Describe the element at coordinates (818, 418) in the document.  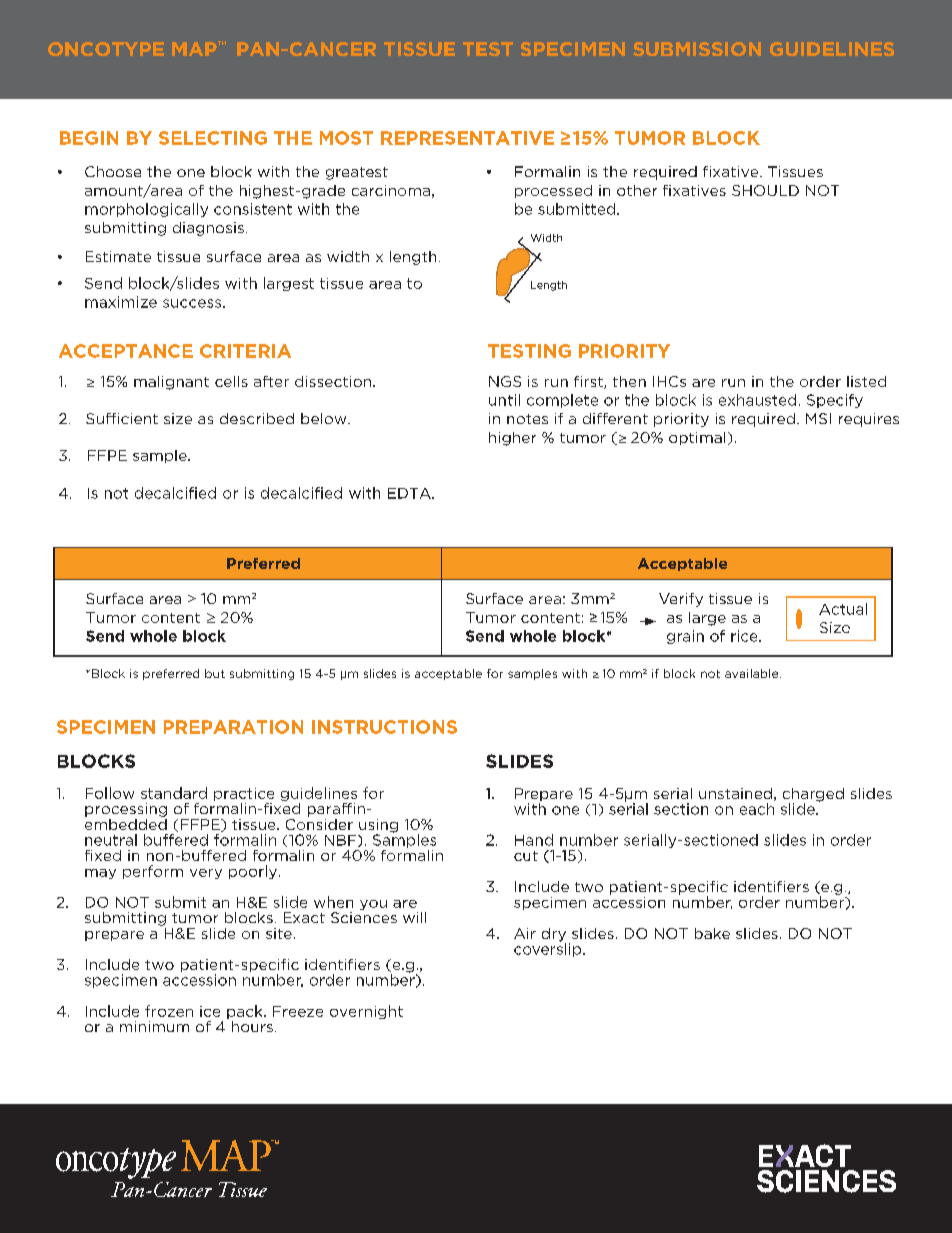
I see `MSI` at that location.
